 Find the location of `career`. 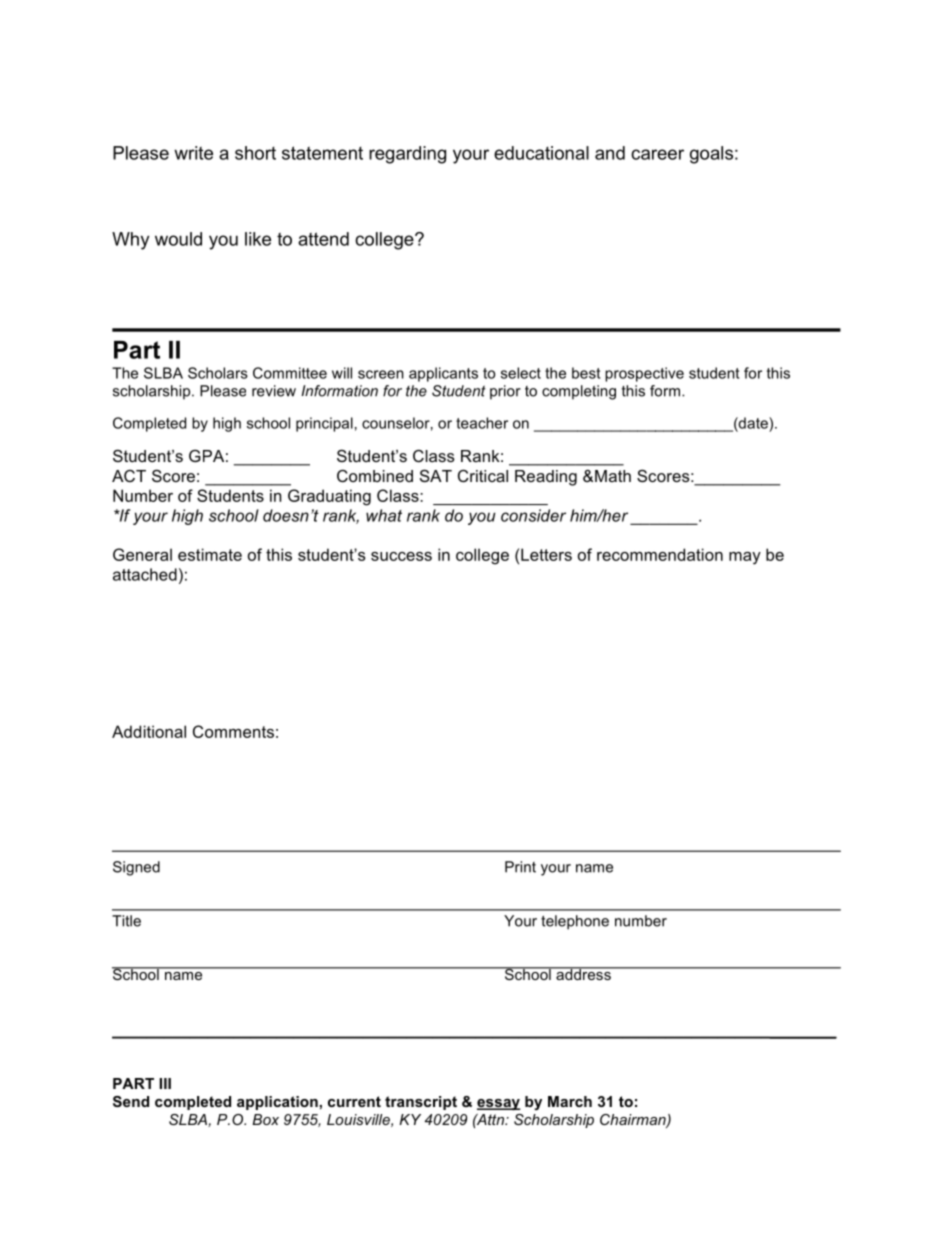

career is located at coordinates (657, 154).
